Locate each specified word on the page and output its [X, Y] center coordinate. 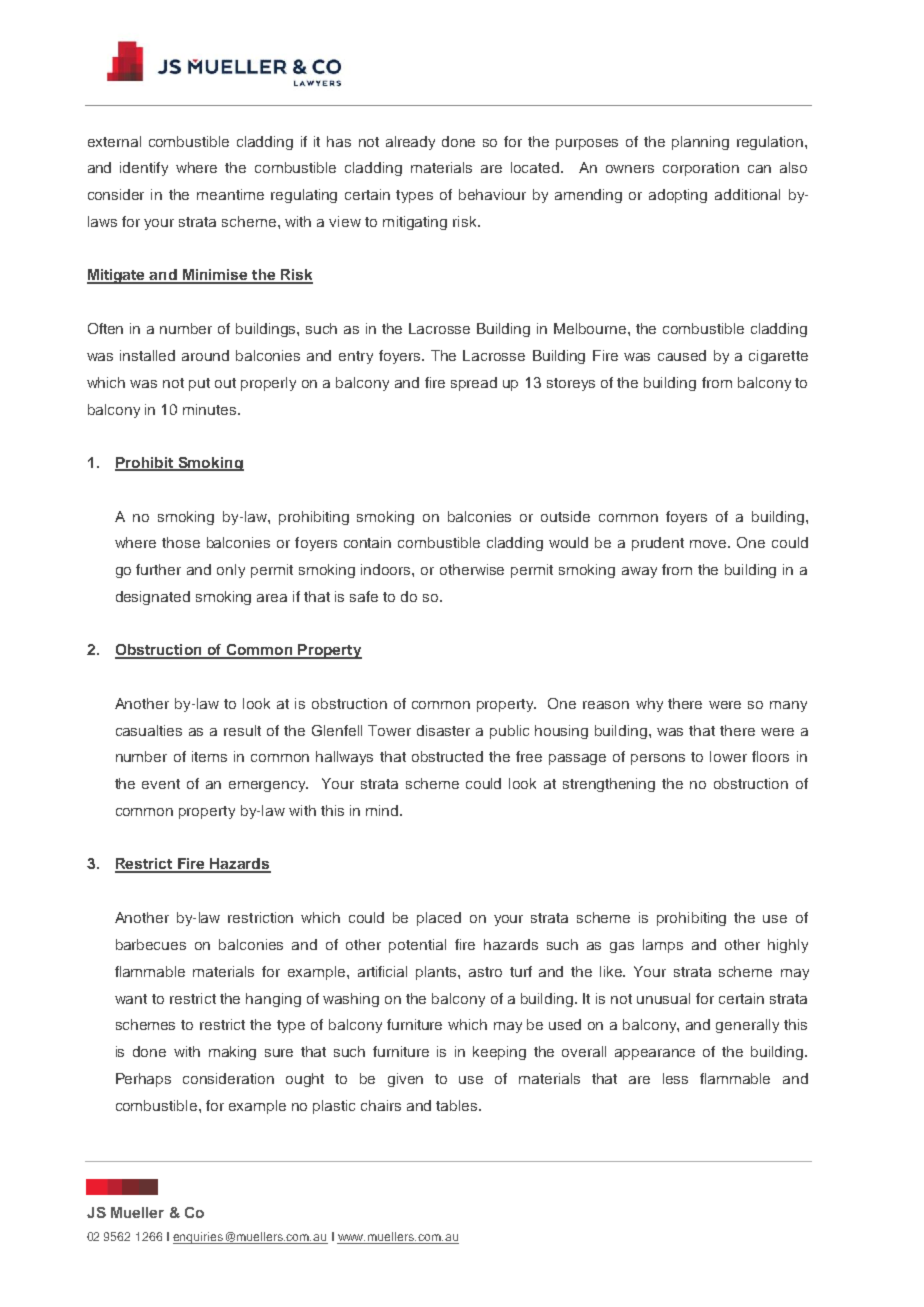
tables [458, 1105]
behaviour [492, 194]
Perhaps [143, 1080]
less [675, 1078]
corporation [701, 169]
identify [144, 169]
